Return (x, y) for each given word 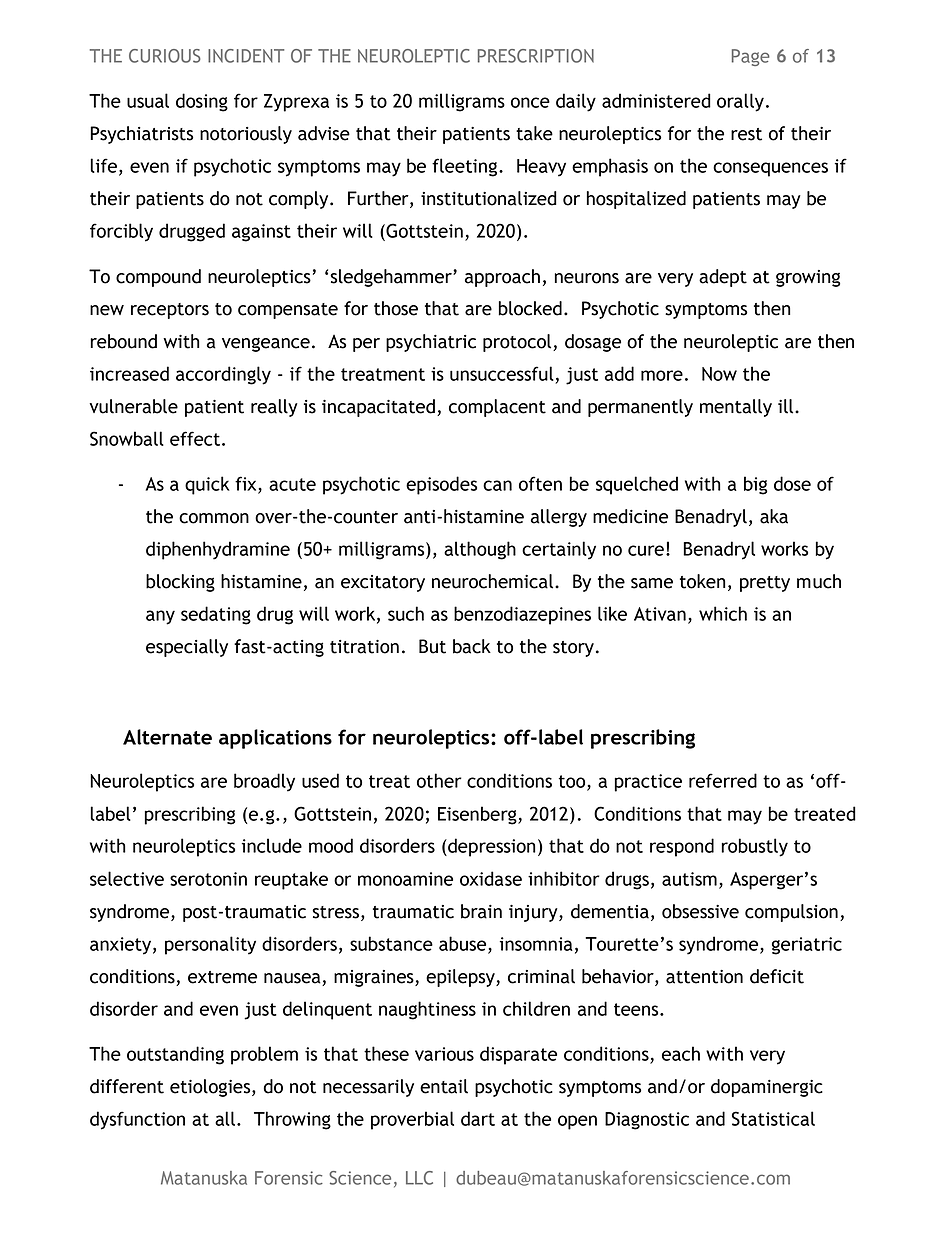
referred (723, 780)
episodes (441, 485)
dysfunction (137, 1120)
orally (740, 102)
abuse (464, 944)
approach (502, 278)
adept (723, 278)
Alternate (167, 737)
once (530, 102)
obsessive (700, 911)
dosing (202, 102)
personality (210, 945)
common (214, 518)
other (439, 780)
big (756, 485)
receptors (170, 311)
